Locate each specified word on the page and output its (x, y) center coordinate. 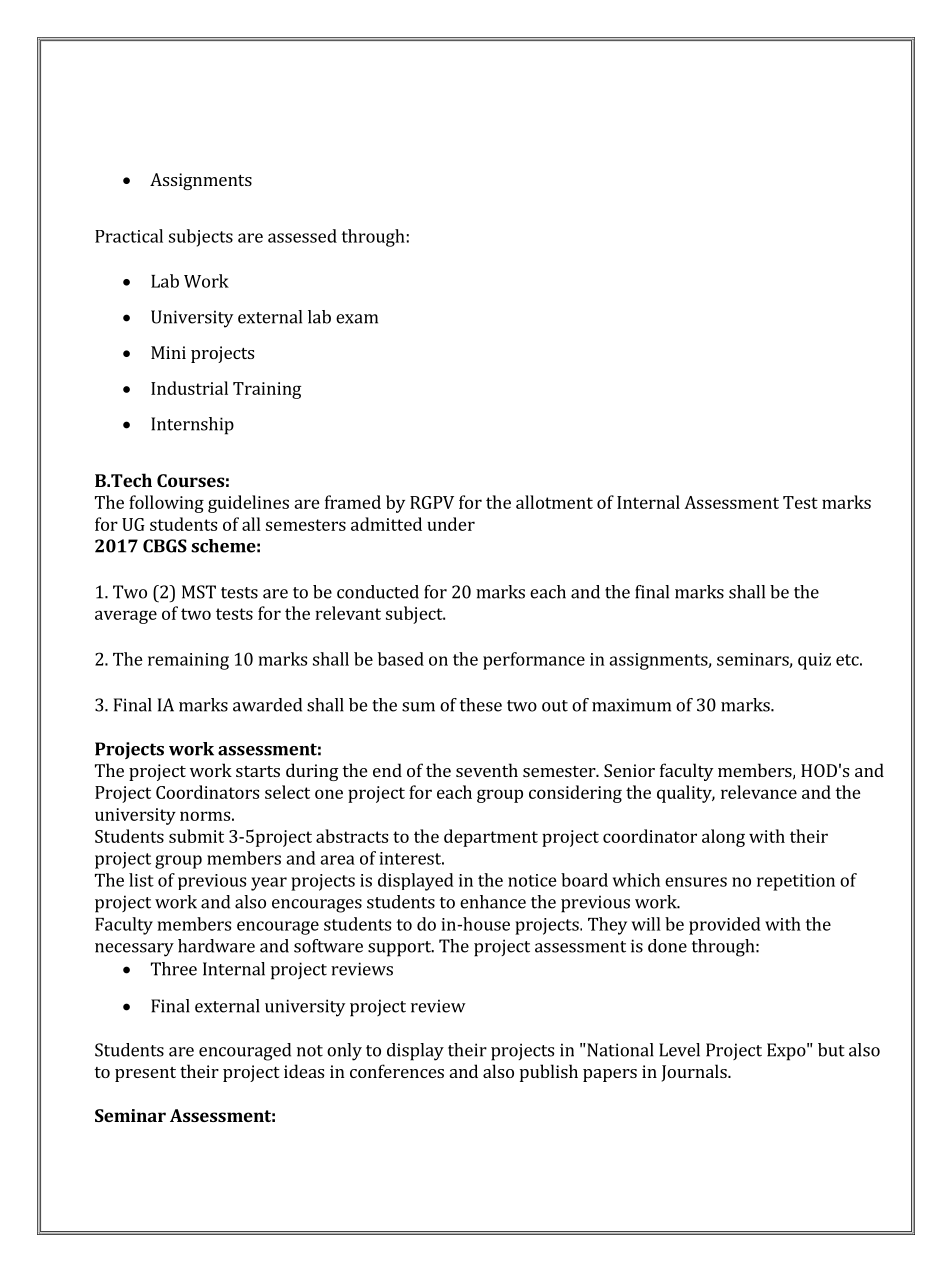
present (145, 1074)
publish (549, 1073)
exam (357, 319)
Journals (695, 1073)
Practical (129, 236)
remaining (188, 661)
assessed (302, 236)
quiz (814, 661)
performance (534, 661)
